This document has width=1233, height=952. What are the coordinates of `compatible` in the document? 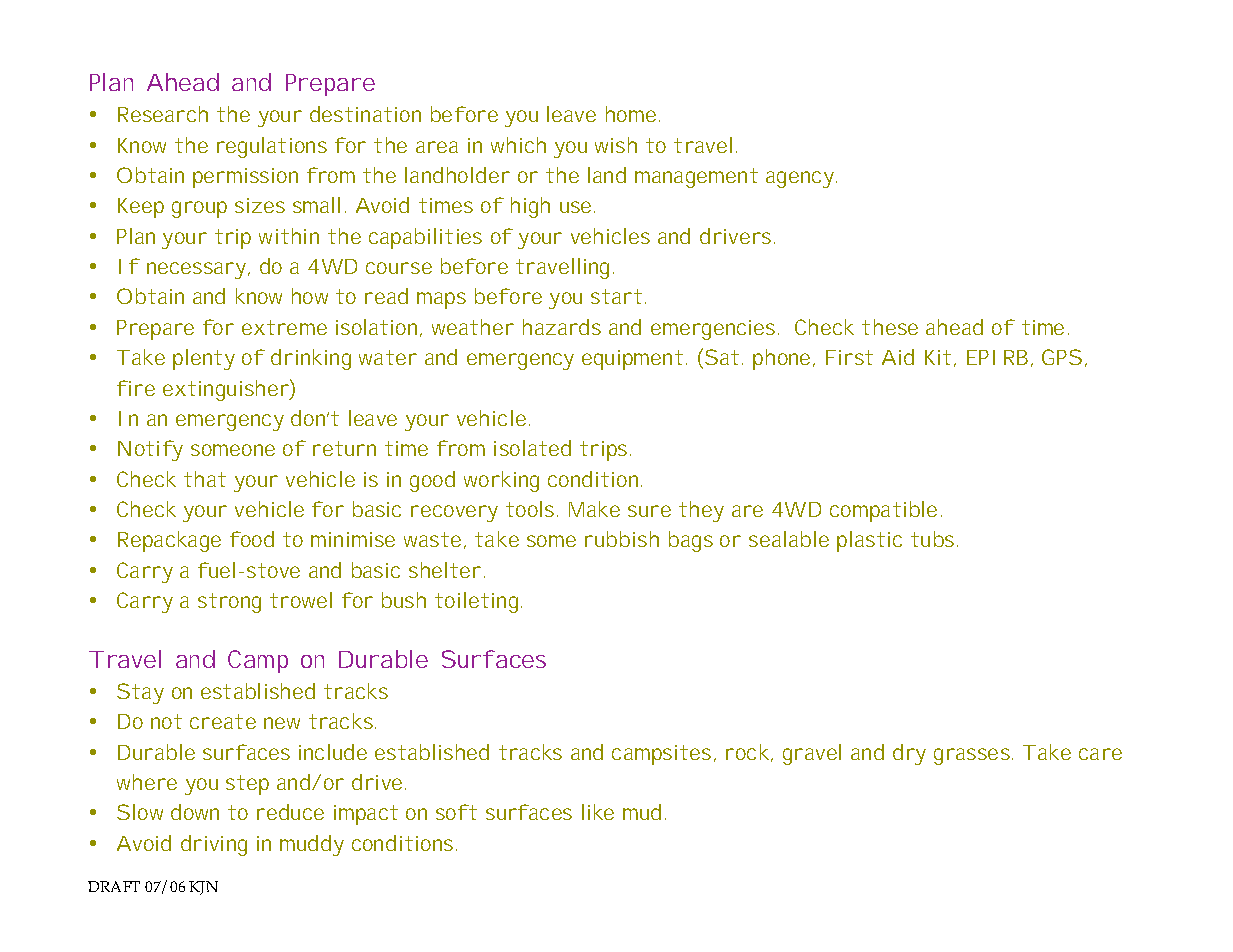 It's located at (883, 511).
